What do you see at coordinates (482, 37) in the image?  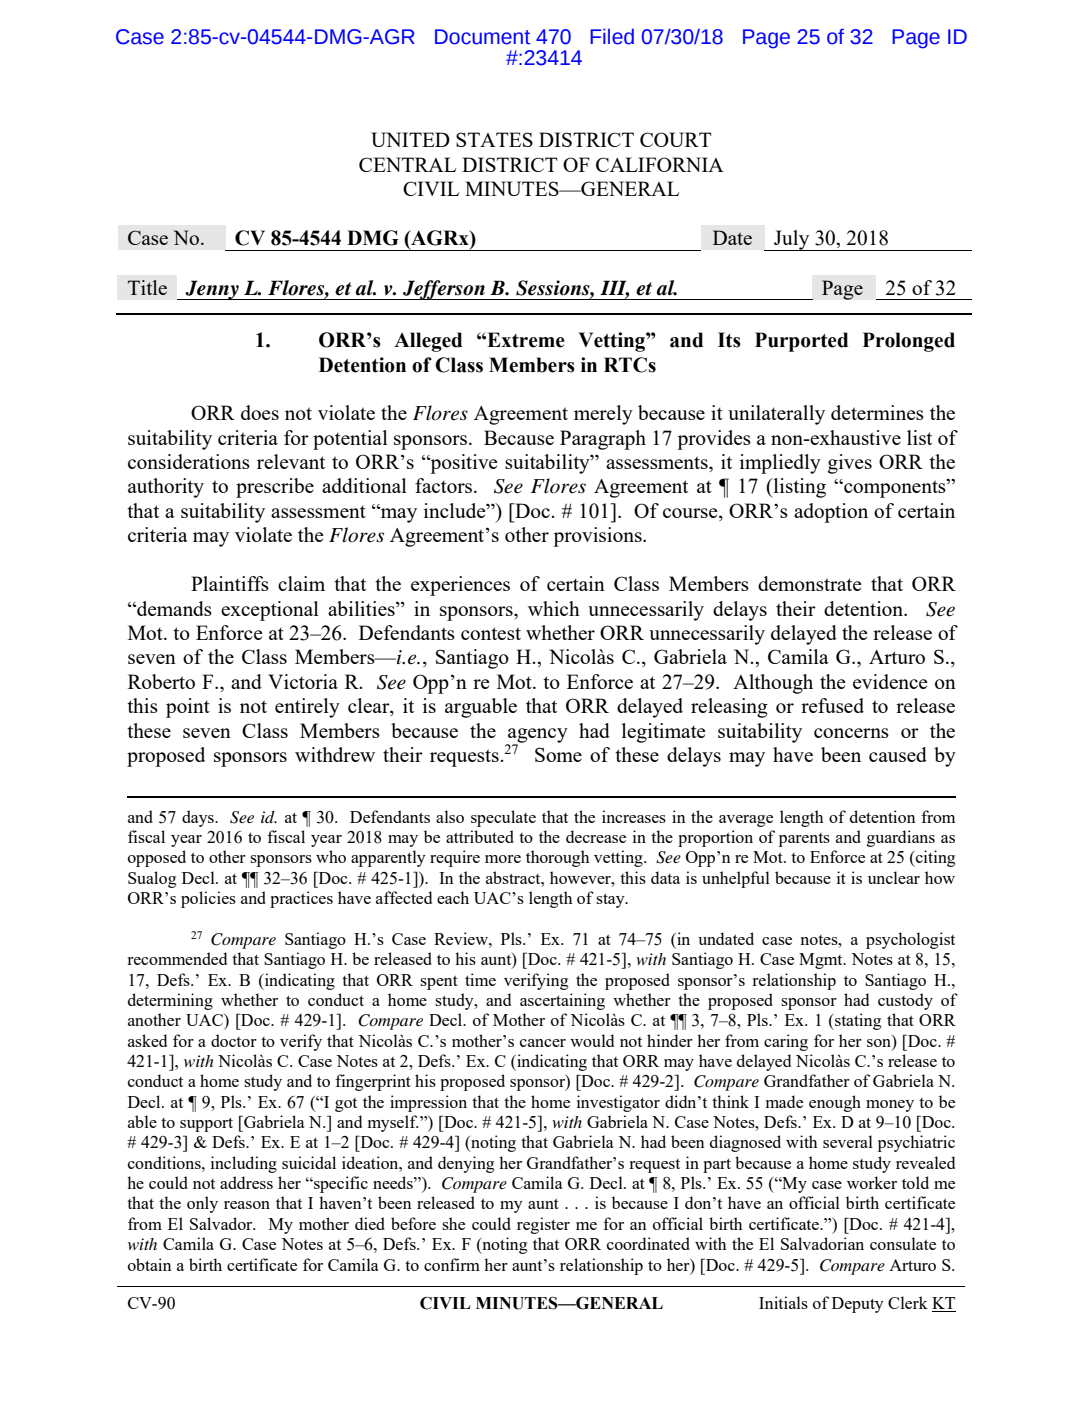 I see `Document` at bounding box center [482, 37].
